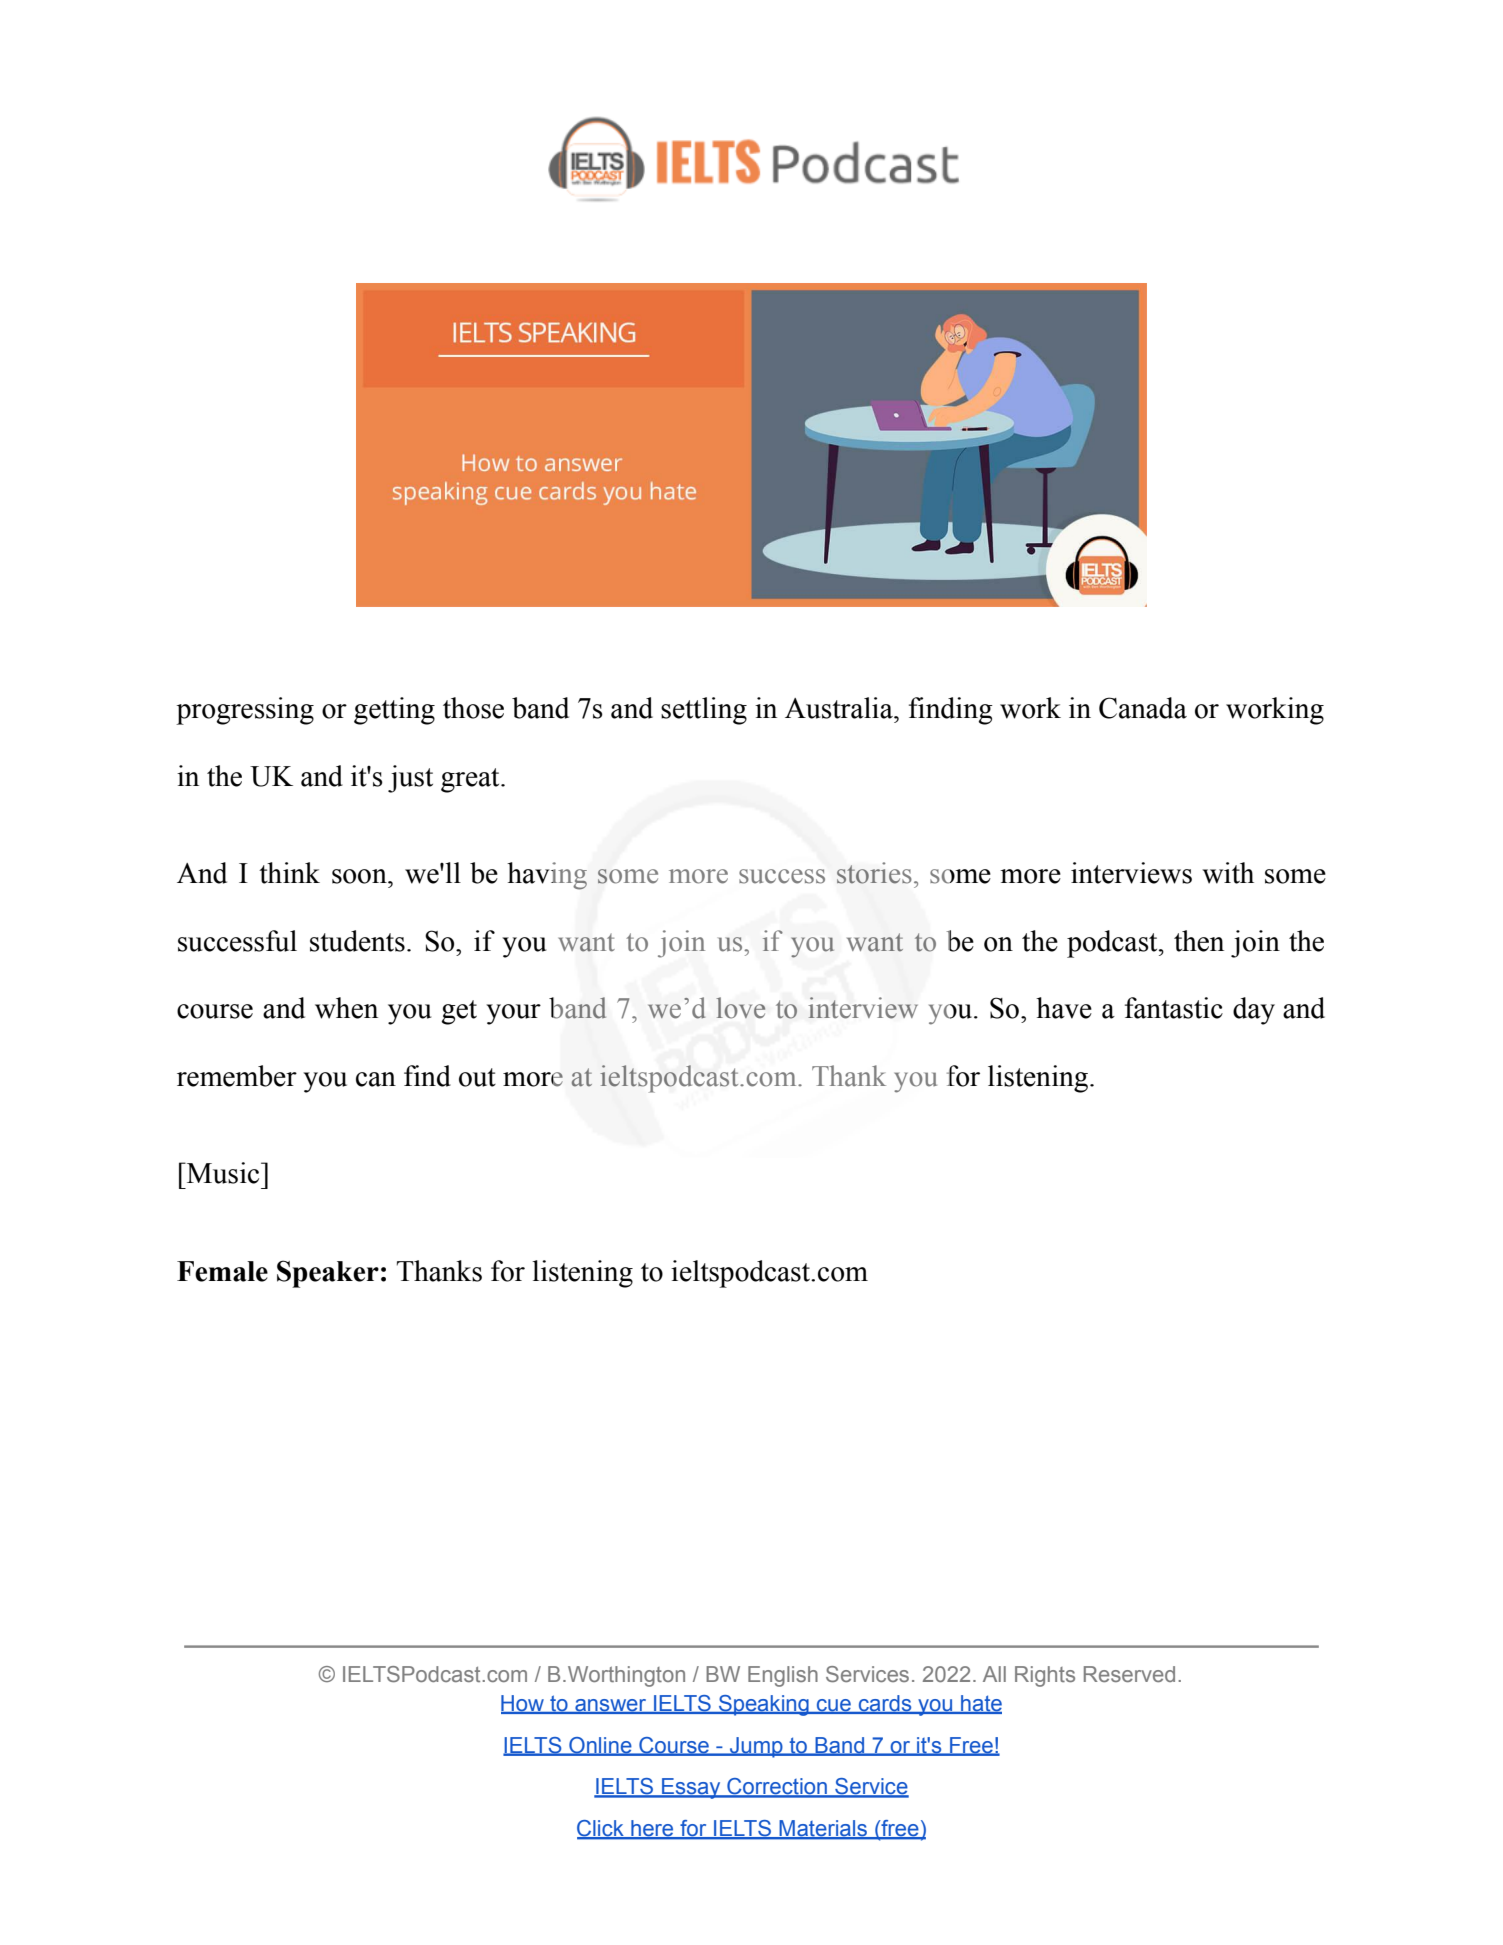 This screenshot has height=1945, width=1503. I want to click on getting, so click(394, 711).
